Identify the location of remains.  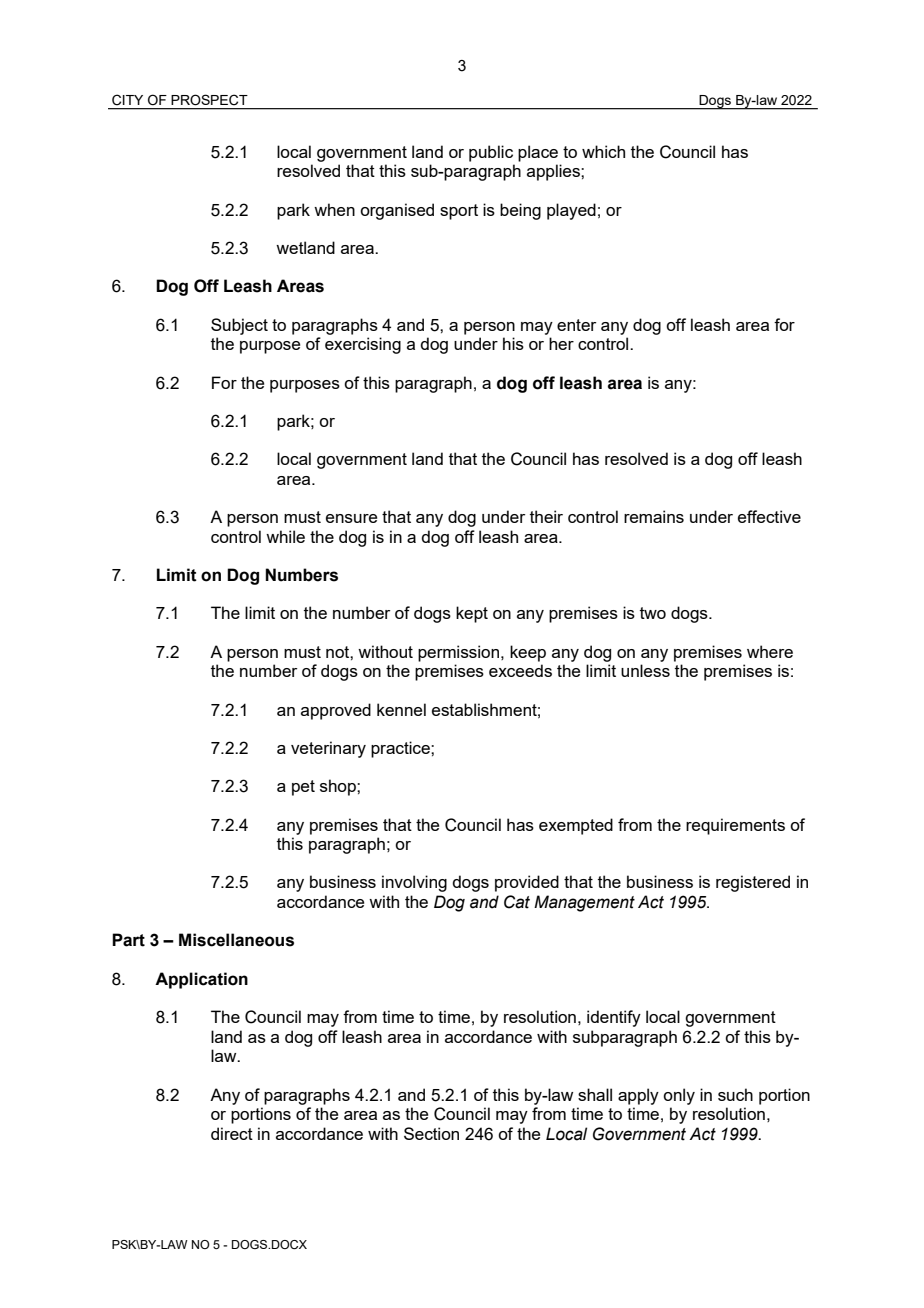
(654, 516).
